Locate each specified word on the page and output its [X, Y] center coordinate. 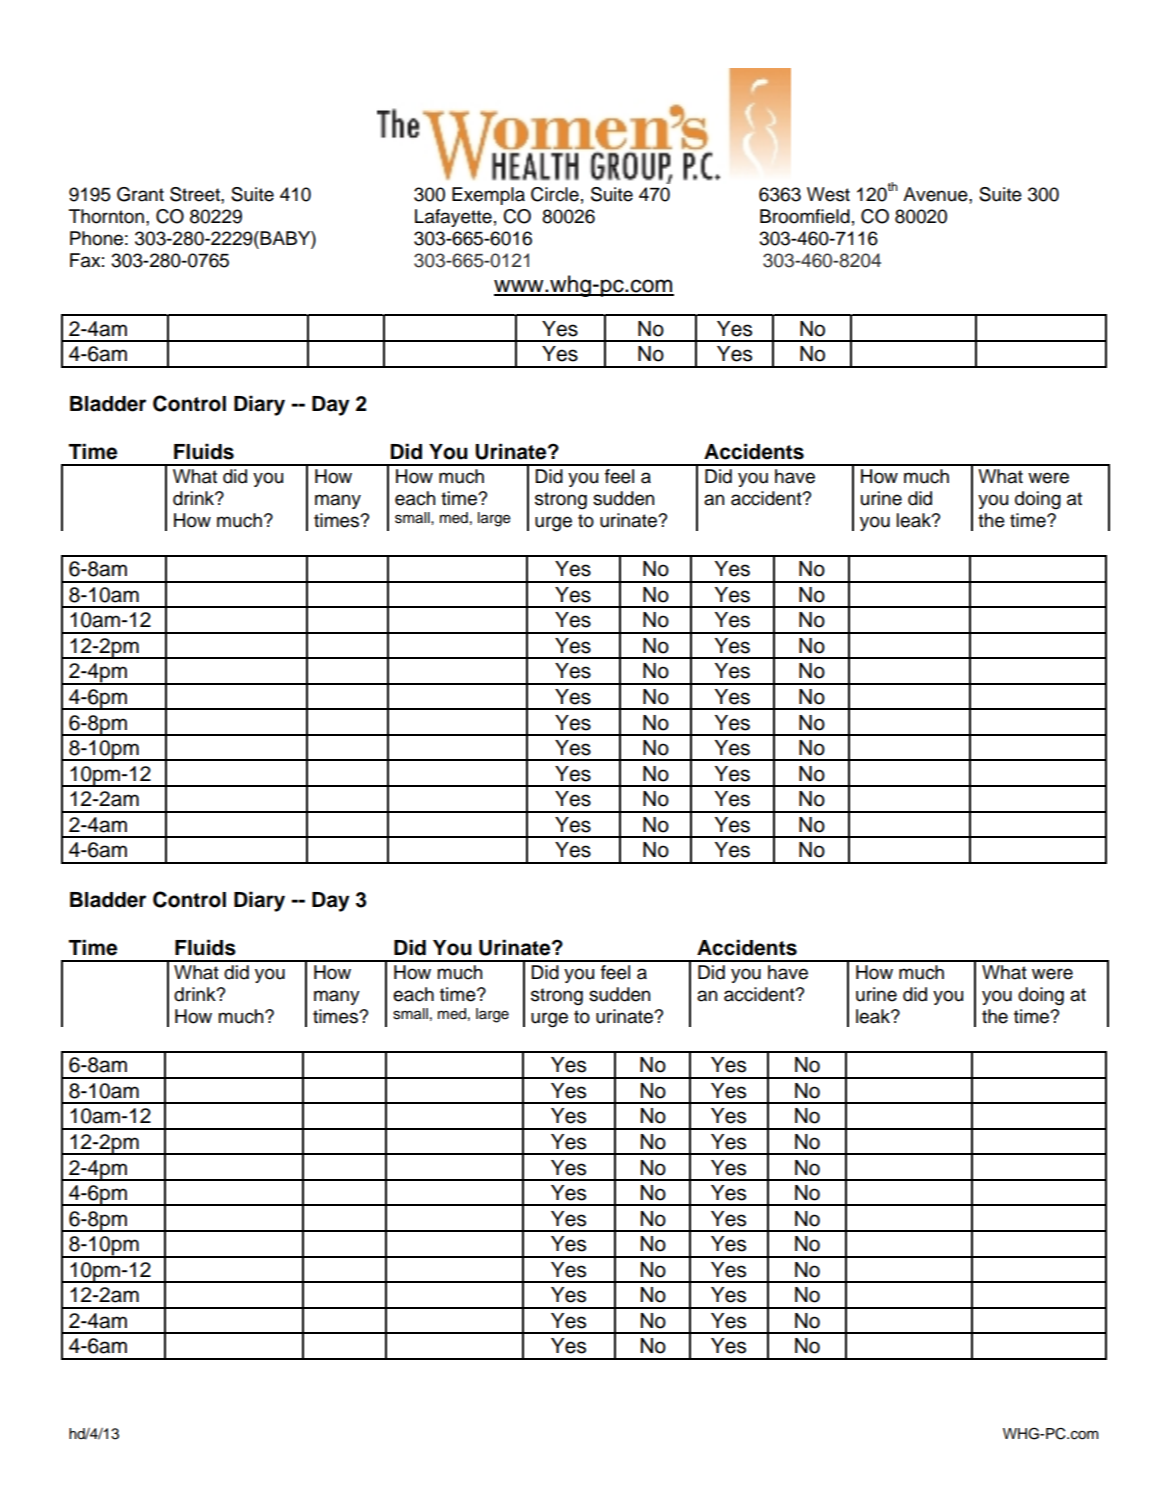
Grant [140, 194]
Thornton [106, 216]
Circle [555, 194]
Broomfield [805, 216]
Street [196, 195]
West [828, 194]
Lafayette [453, 218]
